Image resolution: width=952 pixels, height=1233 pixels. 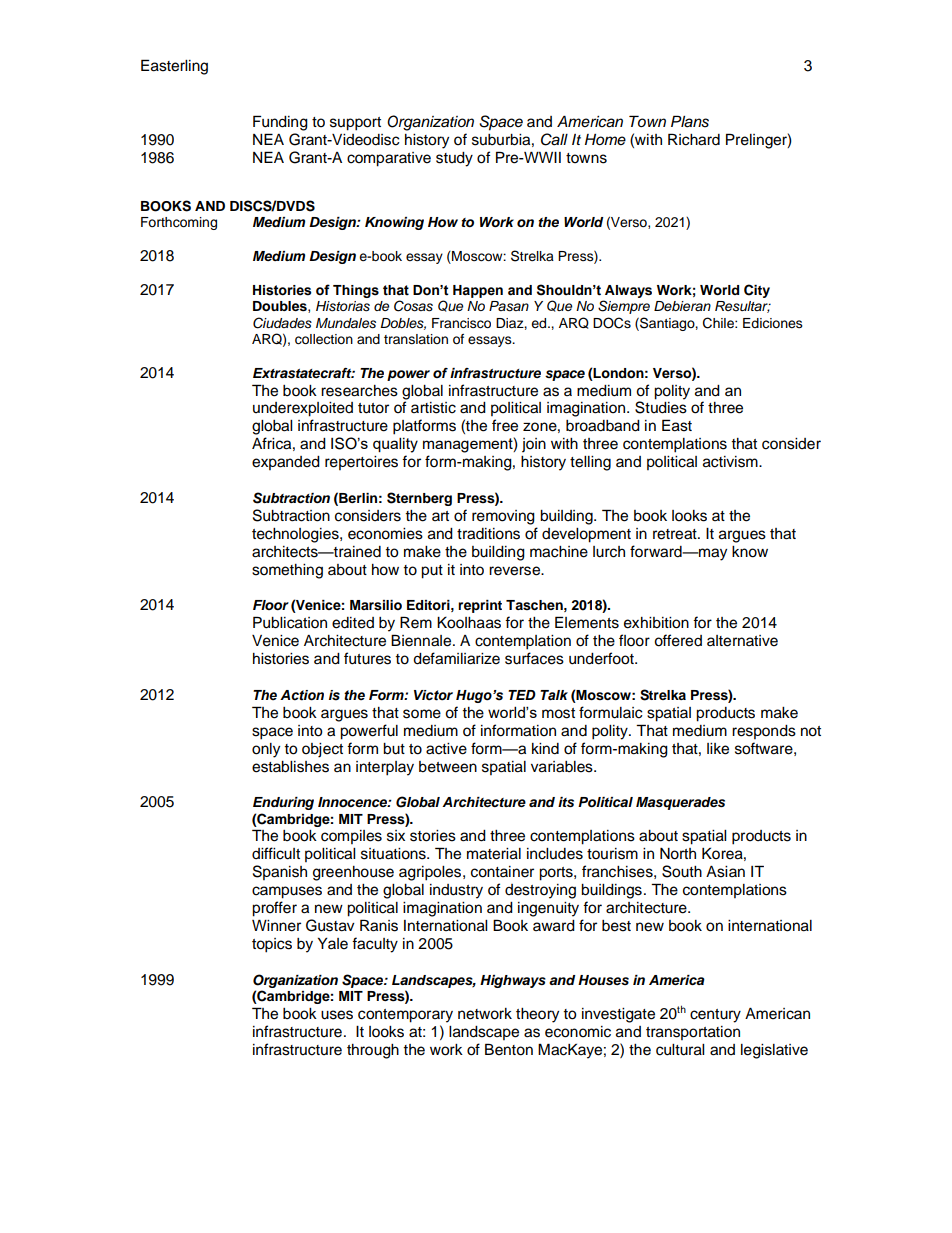 I want to click on study, so click(x=454, y=159).
